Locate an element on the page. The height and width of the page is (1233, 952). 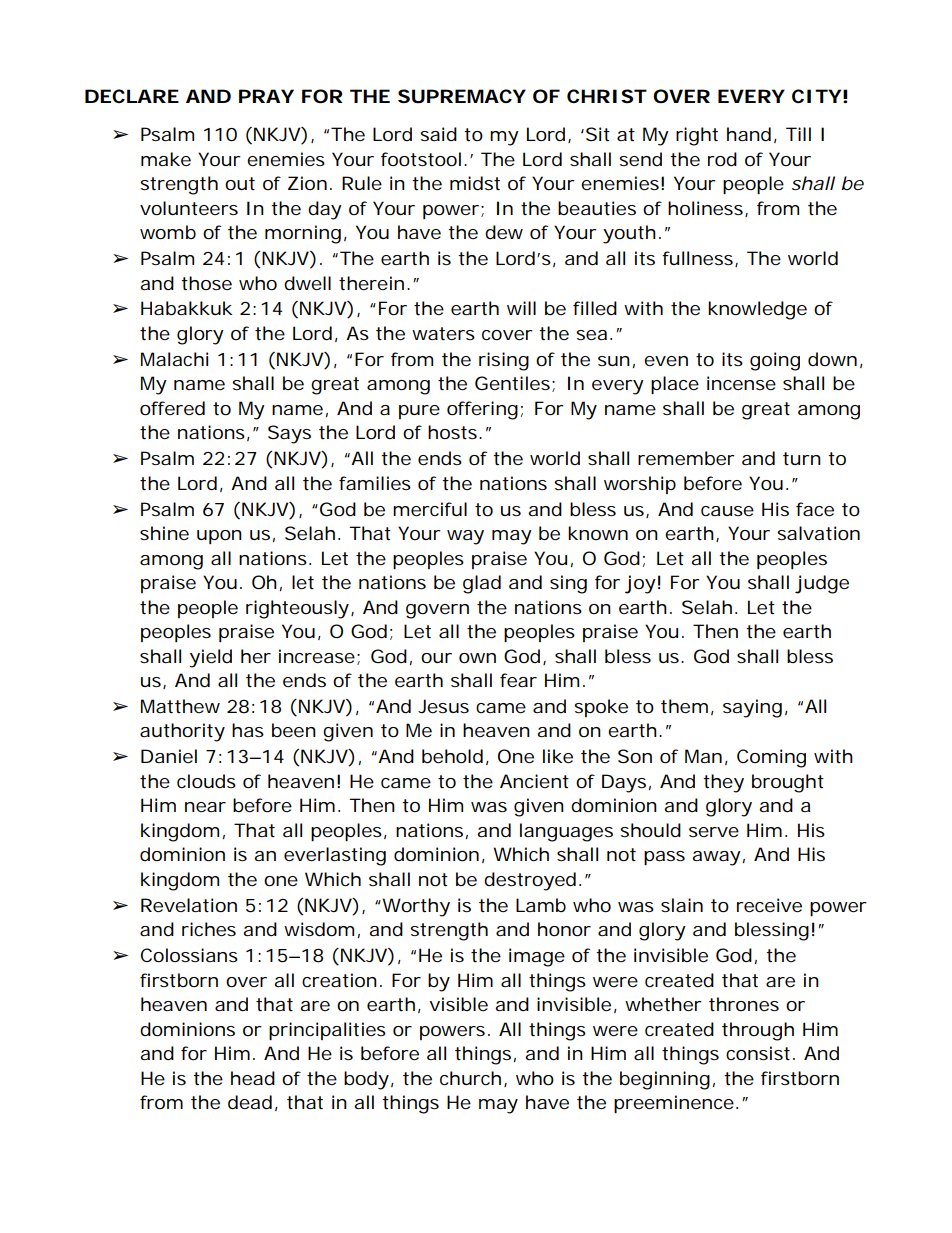
glad is located at coordinates (482, 584).
